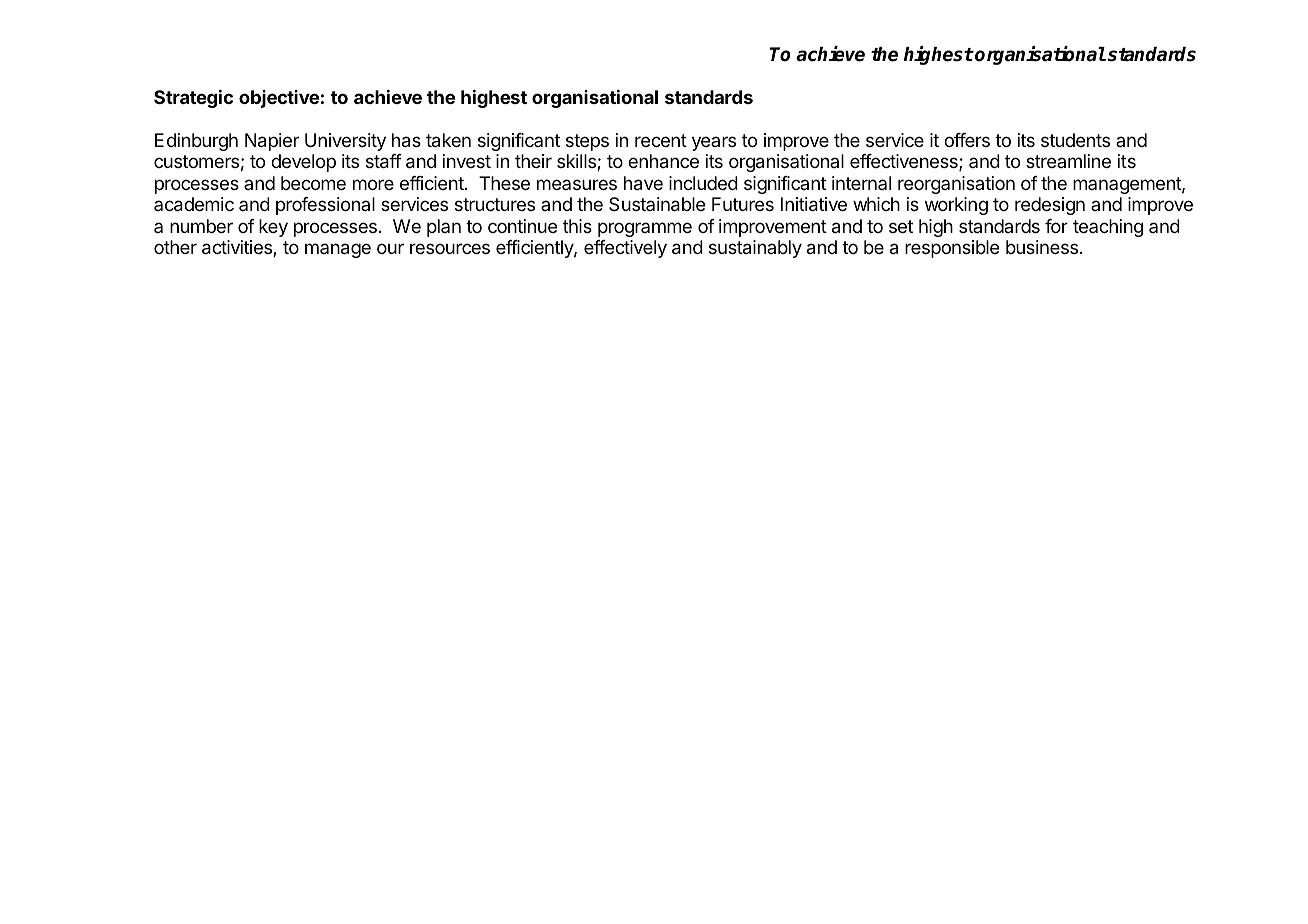  What do you see at coordinates (1075, 140) in the document?
I see `students` at bounding box center [1075, 140].
